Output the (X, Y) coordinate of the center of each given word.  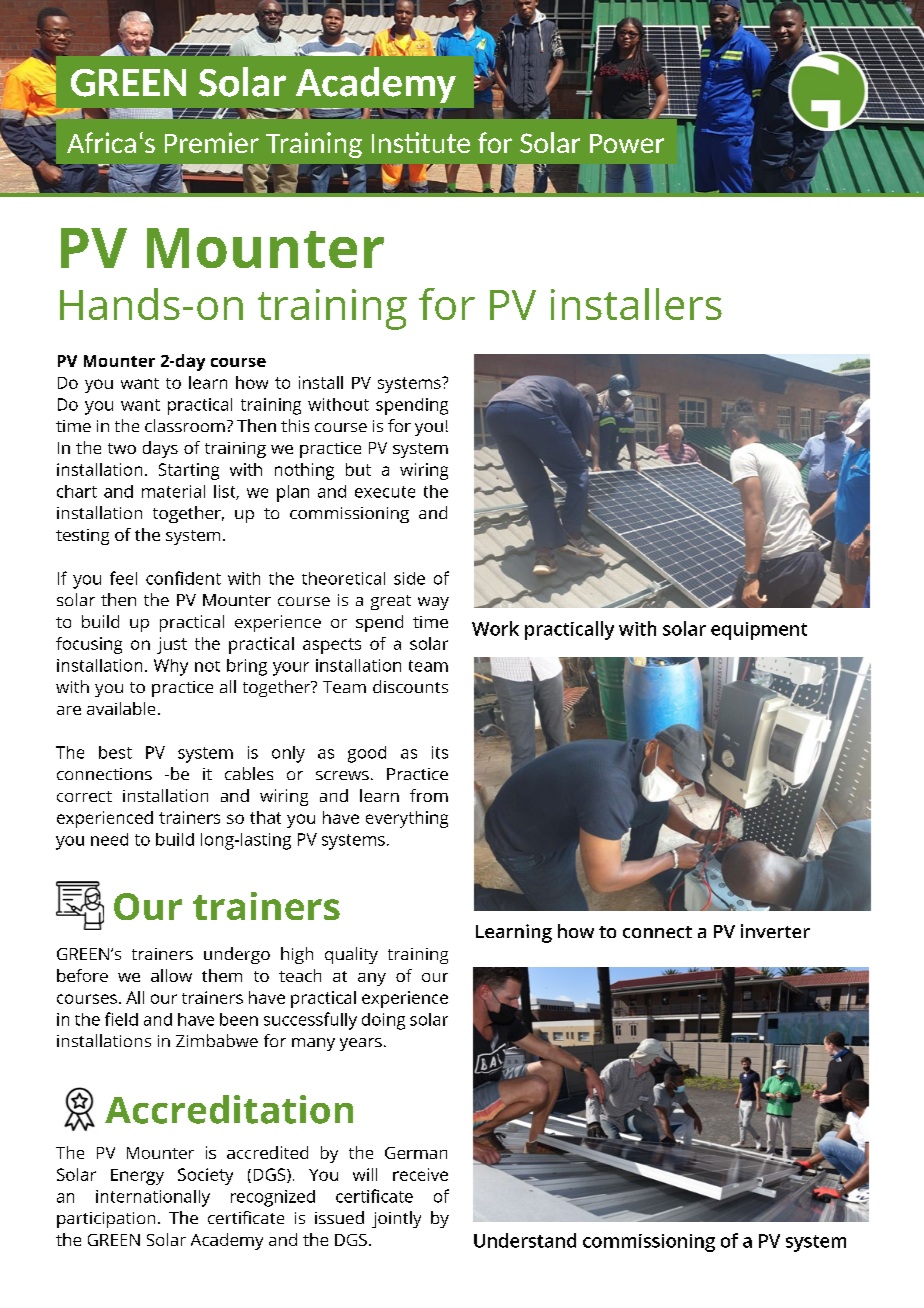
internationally (153, 1198)
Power (627, 143)
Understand (525, 1240)
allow (171, 975)
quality (351, 955)
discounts (410, 686)
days (160, 449)
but (358, 469)
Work (495, 628)
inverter (775, 931)
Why (171, 667)
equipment (759, 631)
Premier (212, 142)
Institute (421, 142)
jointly (396, 1219)
